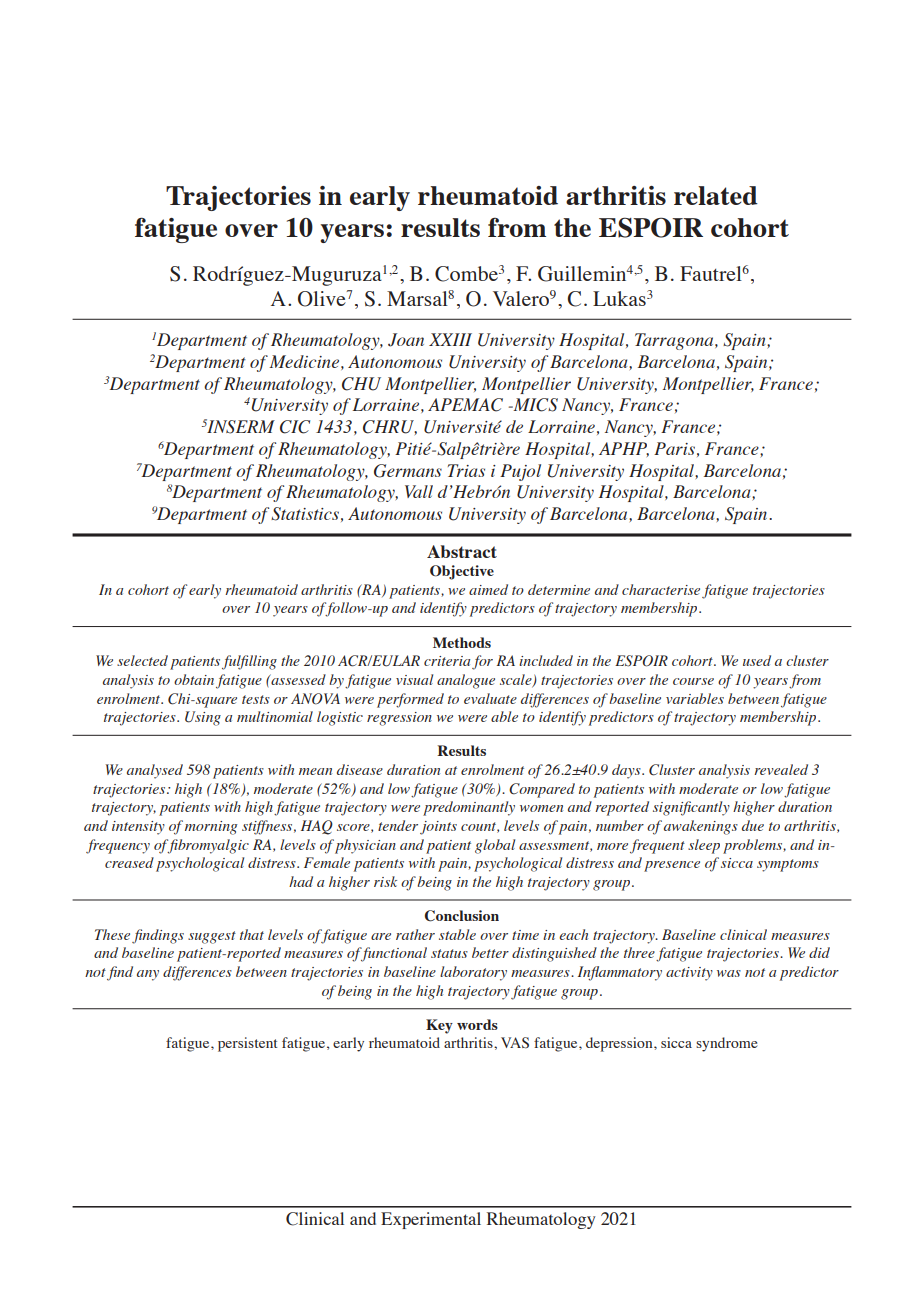 The image size is (924, 1308). What do you see at coordinates (727, 1044) in the screenshot?
I see `syndrome` at bounding box center [727, 1044].
